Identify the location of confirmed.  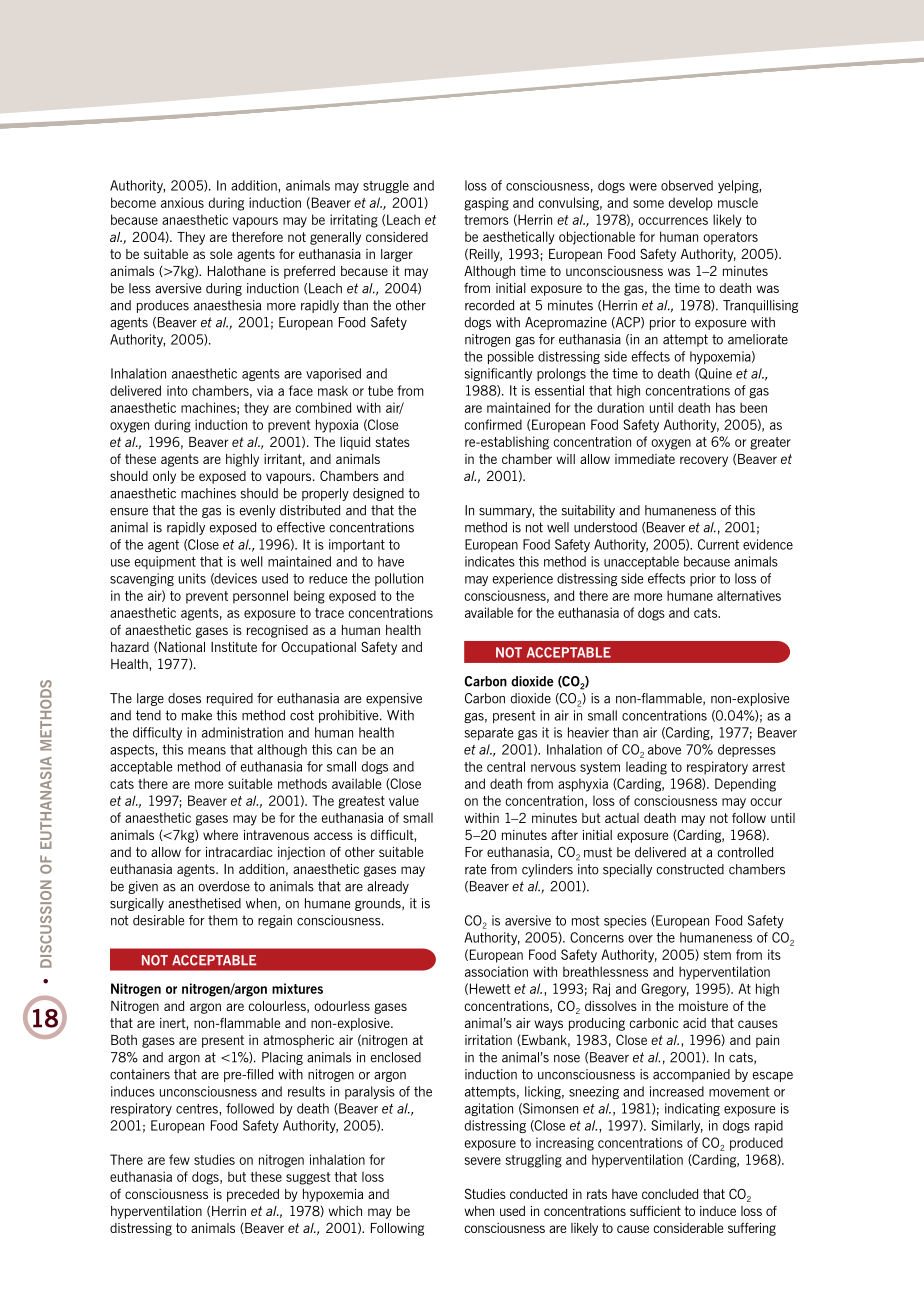
(493, 424).
